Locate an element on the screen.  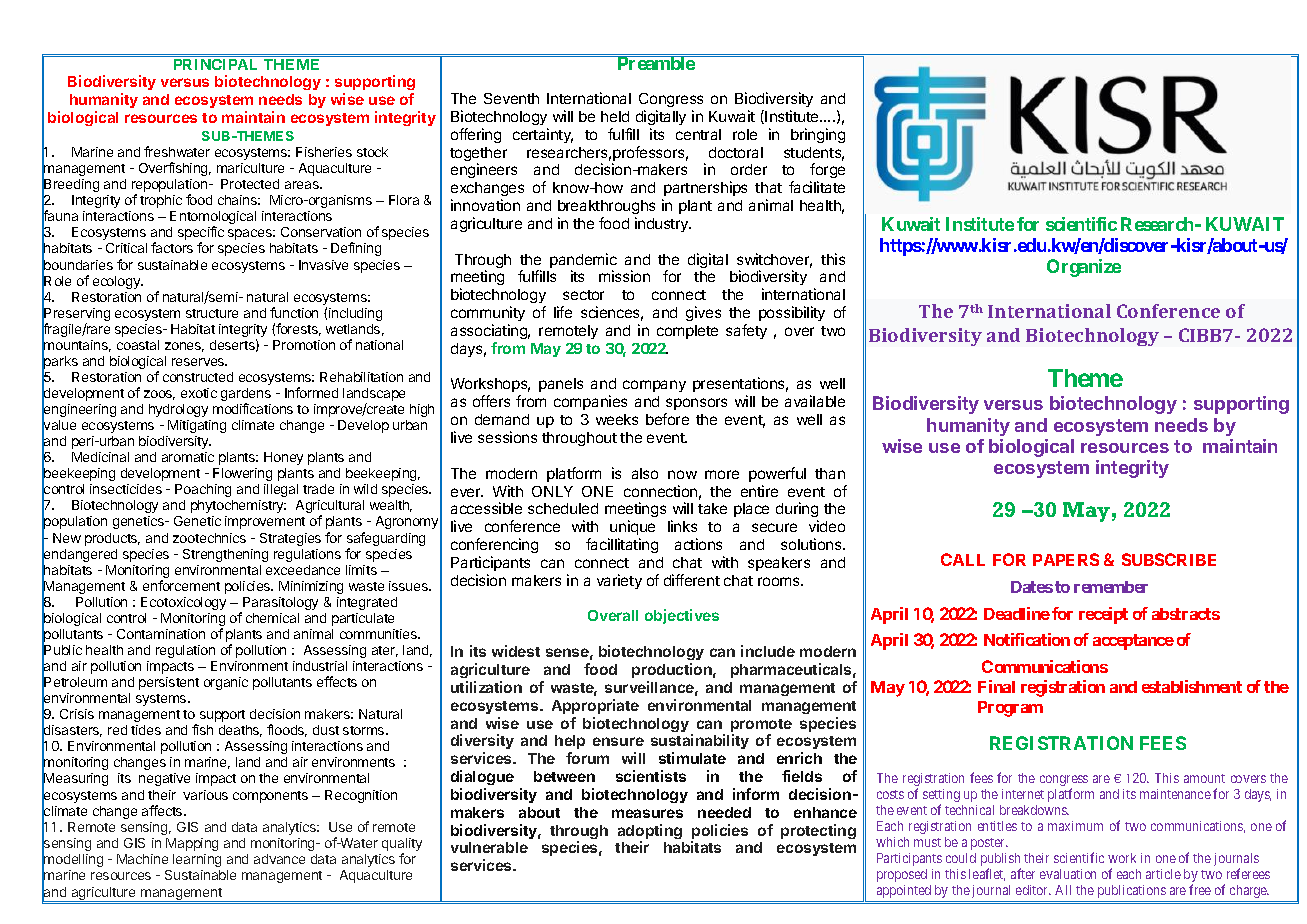
Preamble is located at coordinates (655, 63).
